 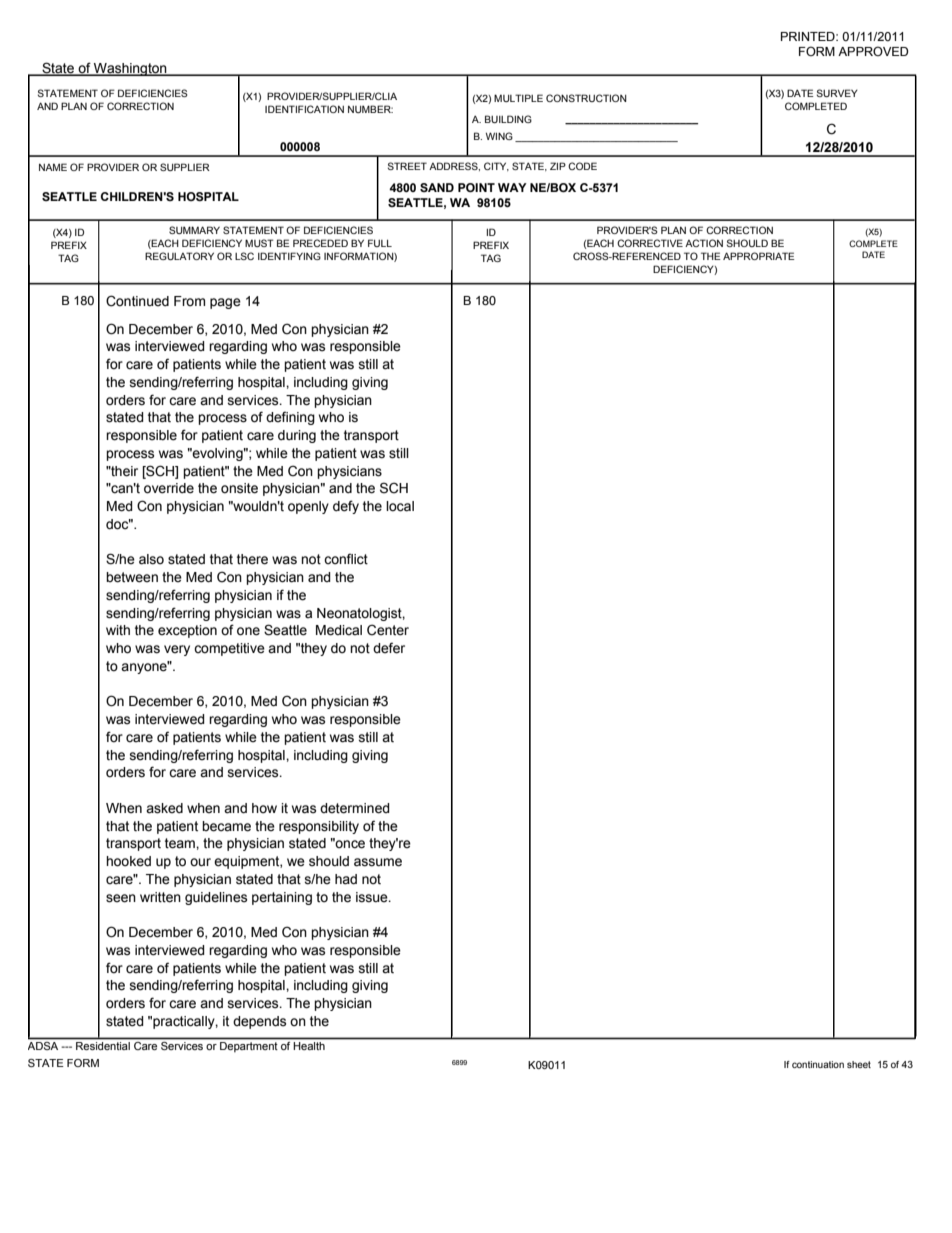 I want to click on Center, so click(x=388, y=630).
